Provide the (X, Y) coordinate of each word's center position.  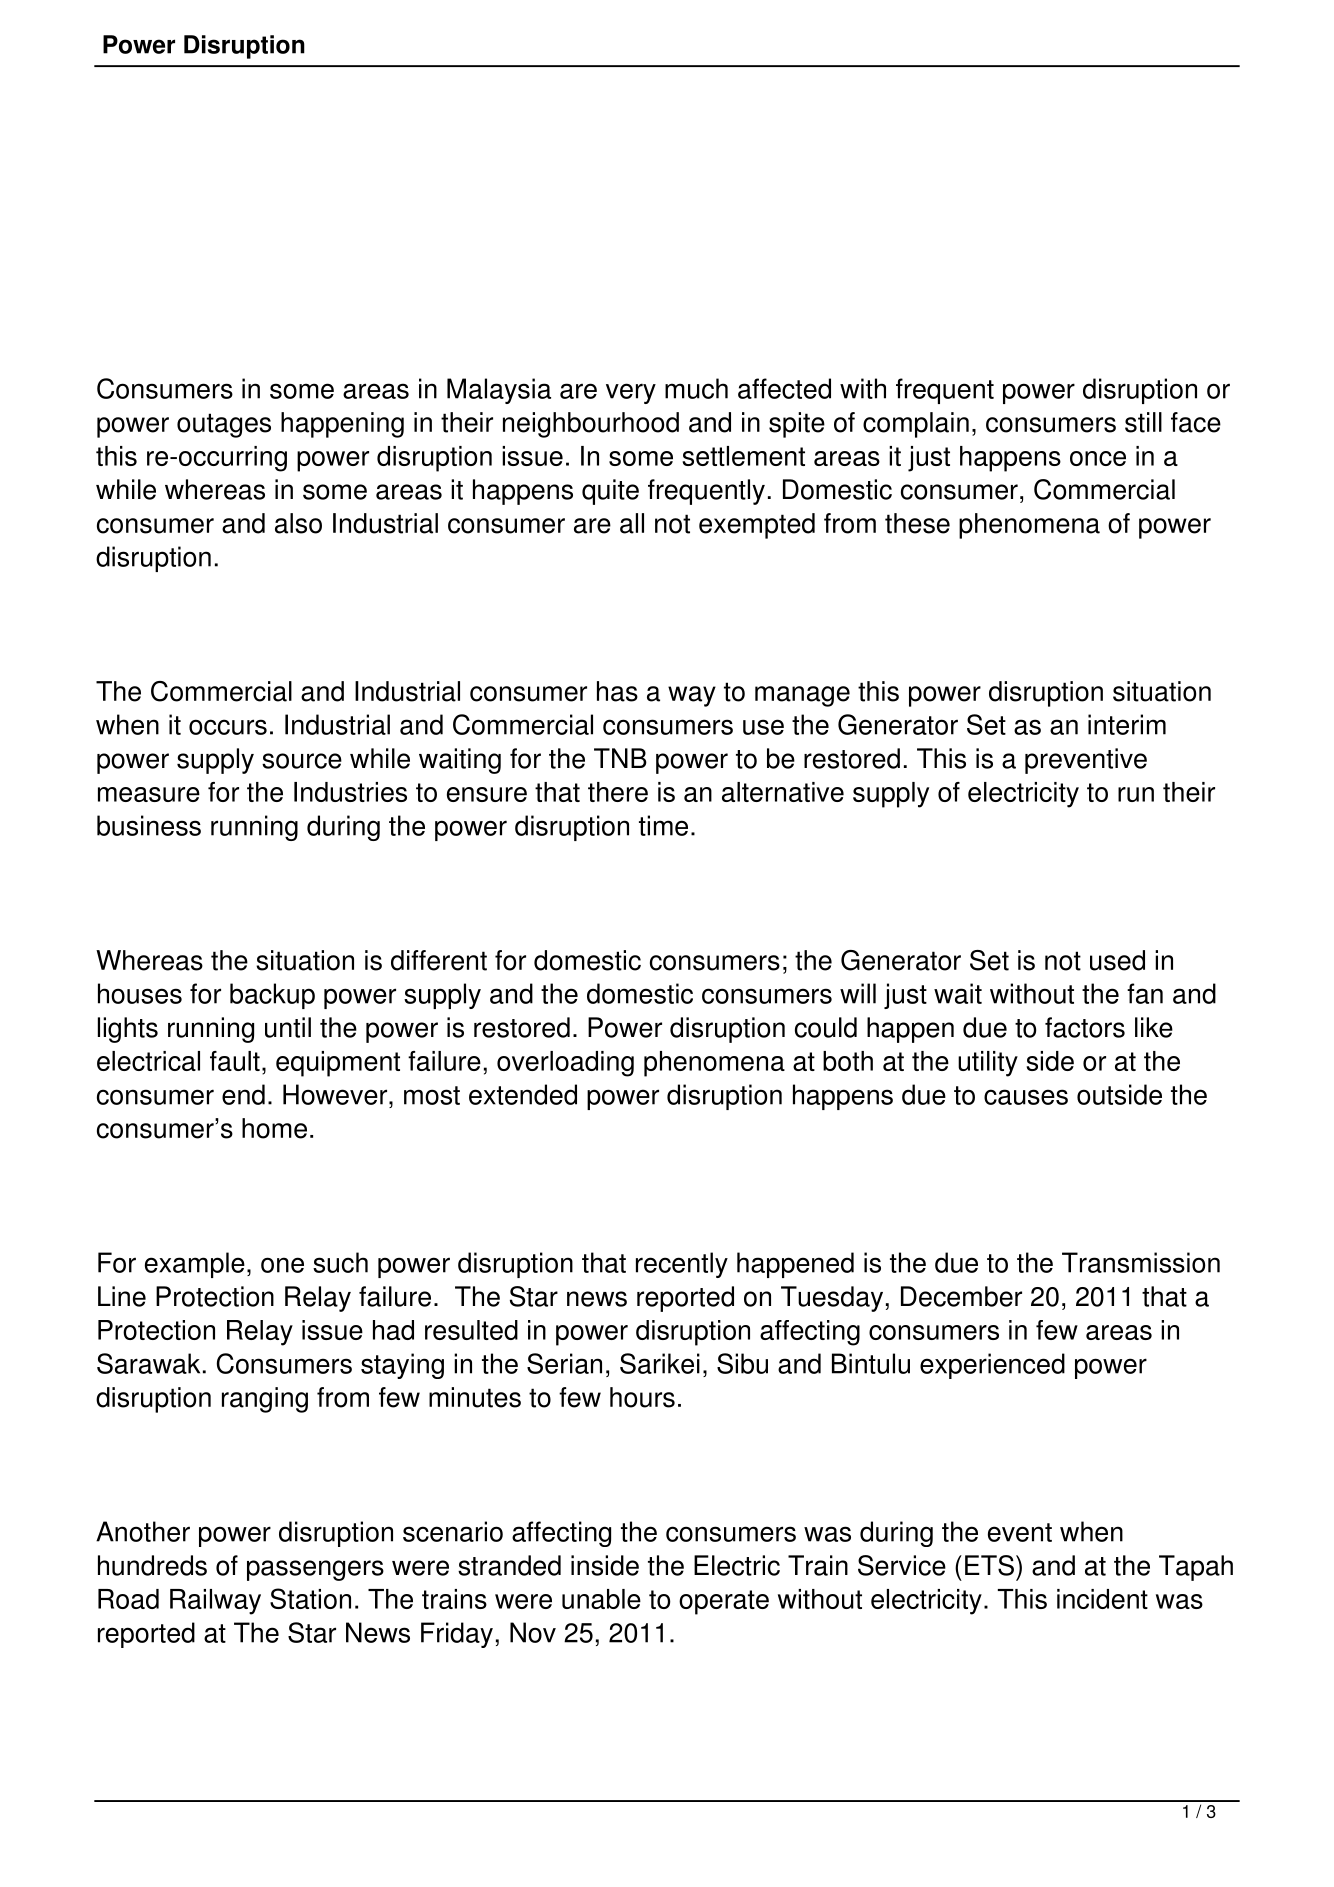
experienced (992, 1366)
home (274, 1128)
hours (642, 1397)
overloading (565, 1064)
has (617, 691)
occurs (228, 727)
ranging (265, 1400)
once (1098, 458)
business (149, 825)
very (631, 393)
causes (1026, 1097)
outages (224, 425)
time (663, 825)
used (1117, 960)
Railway (215, 1602)
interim (1127, 724)
